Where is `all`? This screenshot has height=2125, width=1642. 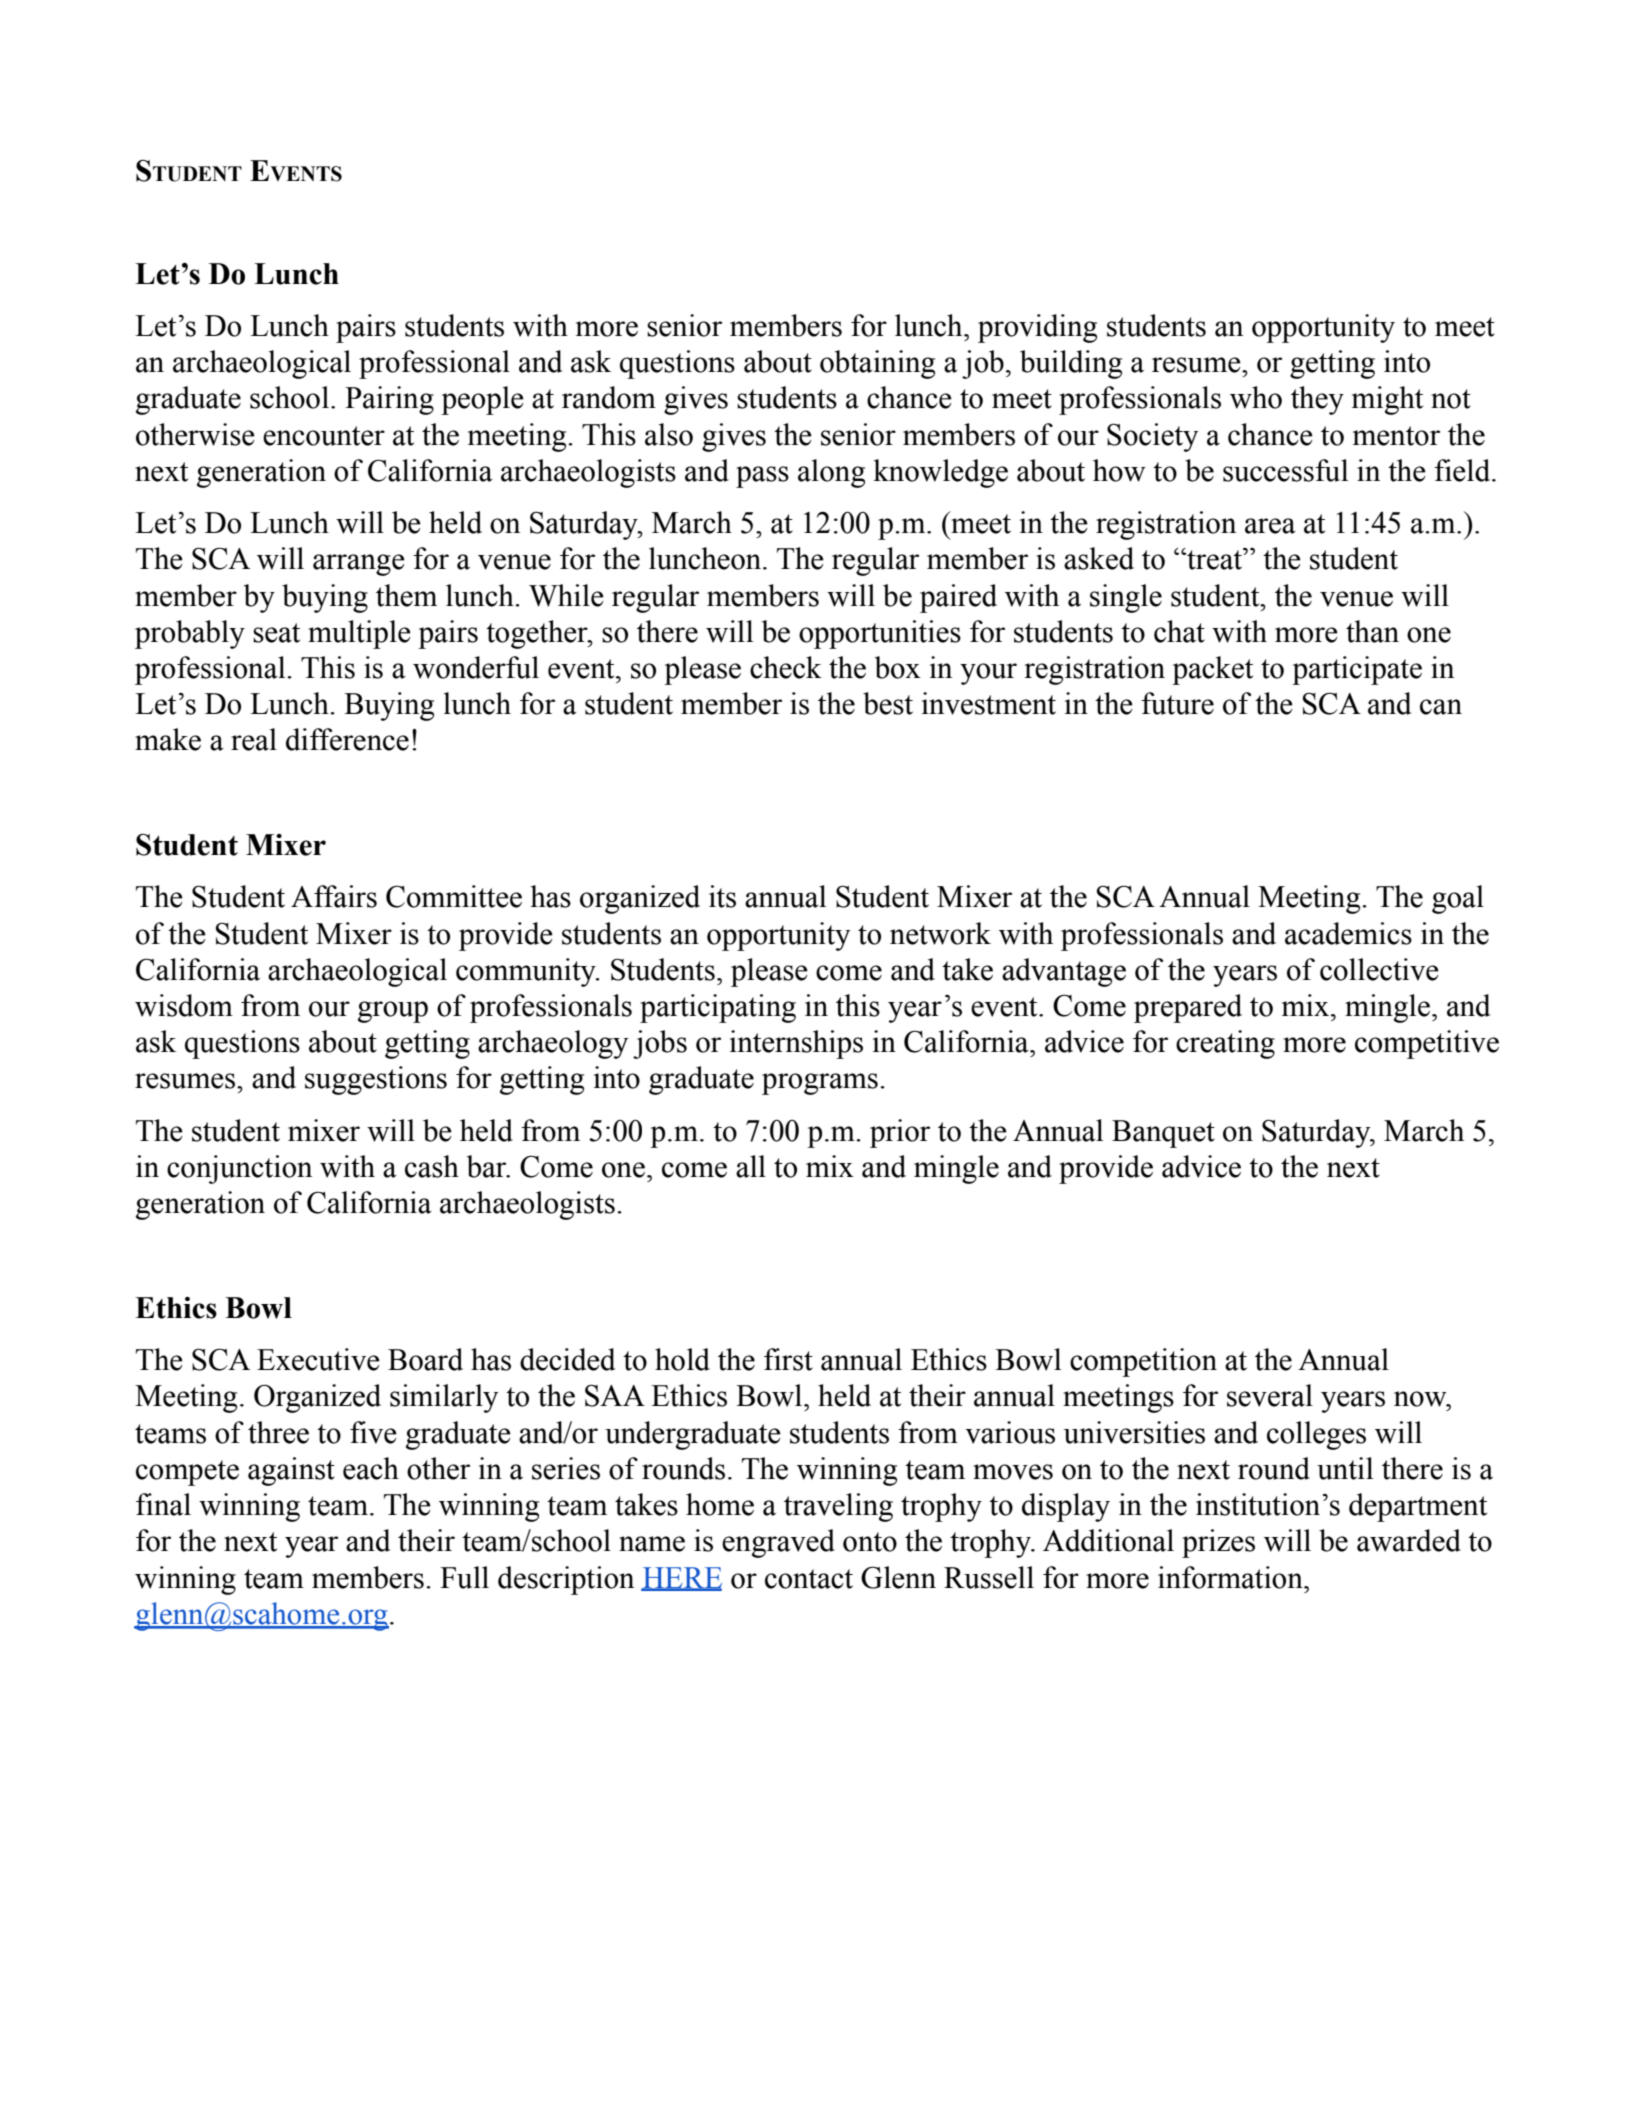
all is located at coordinates (751, 1166).
